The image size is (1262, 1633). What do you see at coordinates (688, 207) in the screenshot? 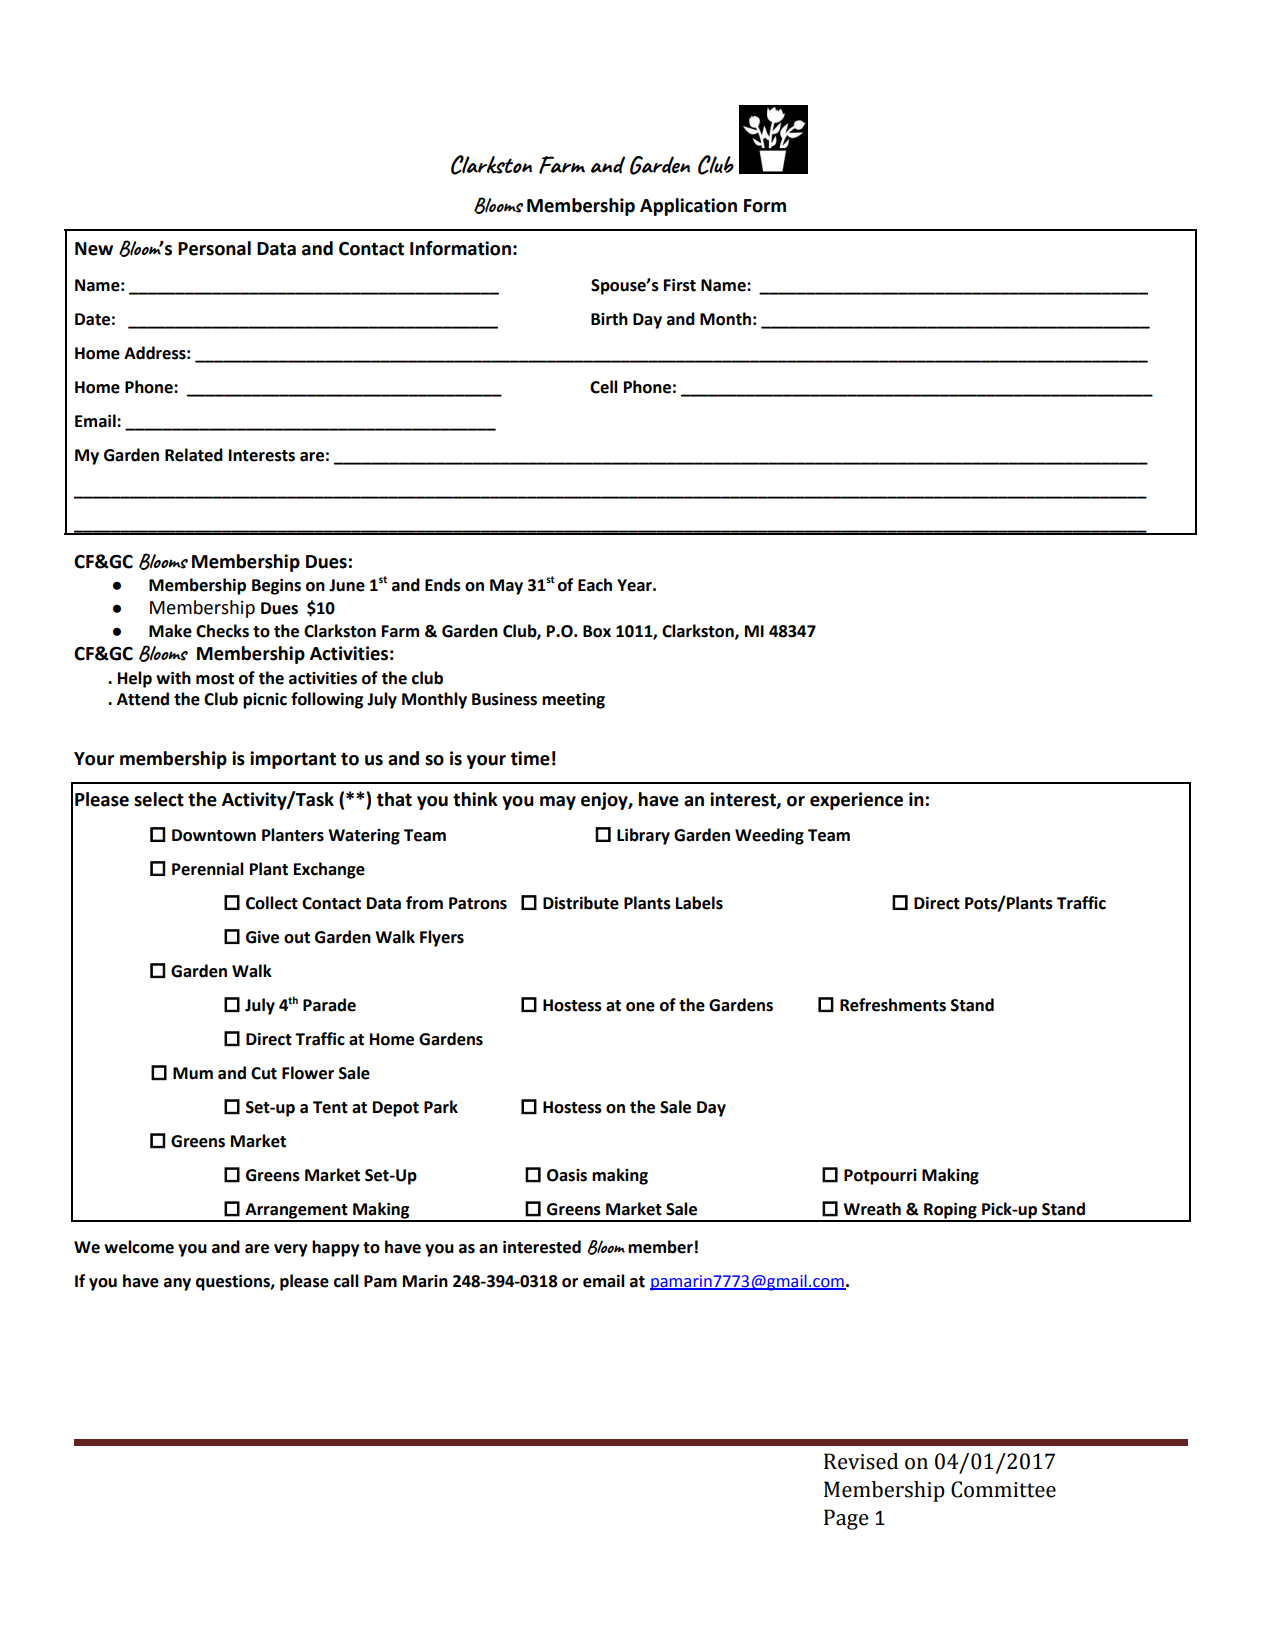
I see `Application` at bounding box center [688, 207].
